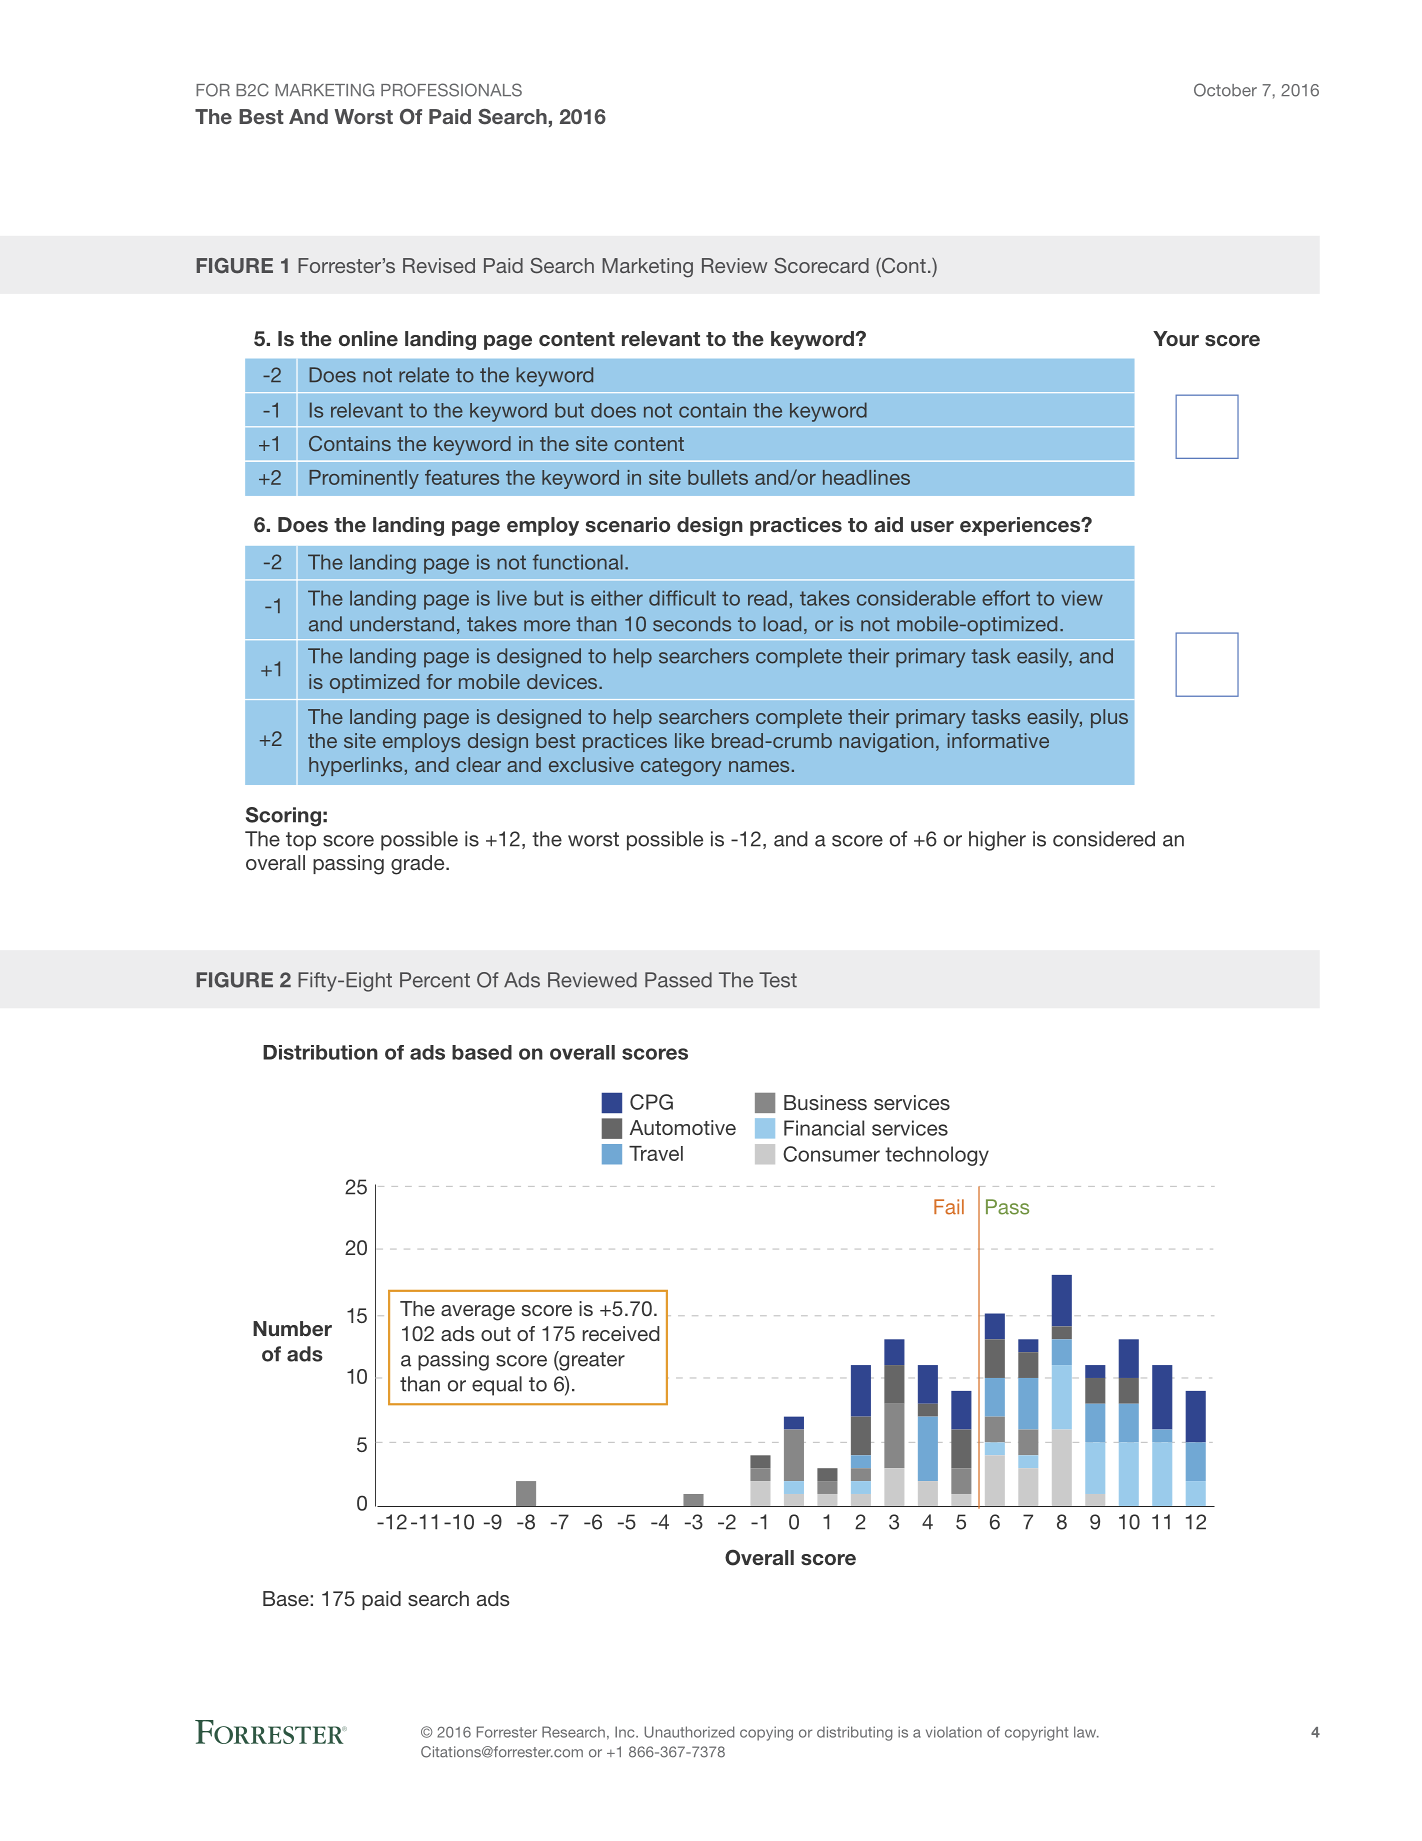 The width and height of the screenshot is (1422, 1841). Describe the element at coordinates (1086, 1732) in the screenshot. I see `law` at that location.
